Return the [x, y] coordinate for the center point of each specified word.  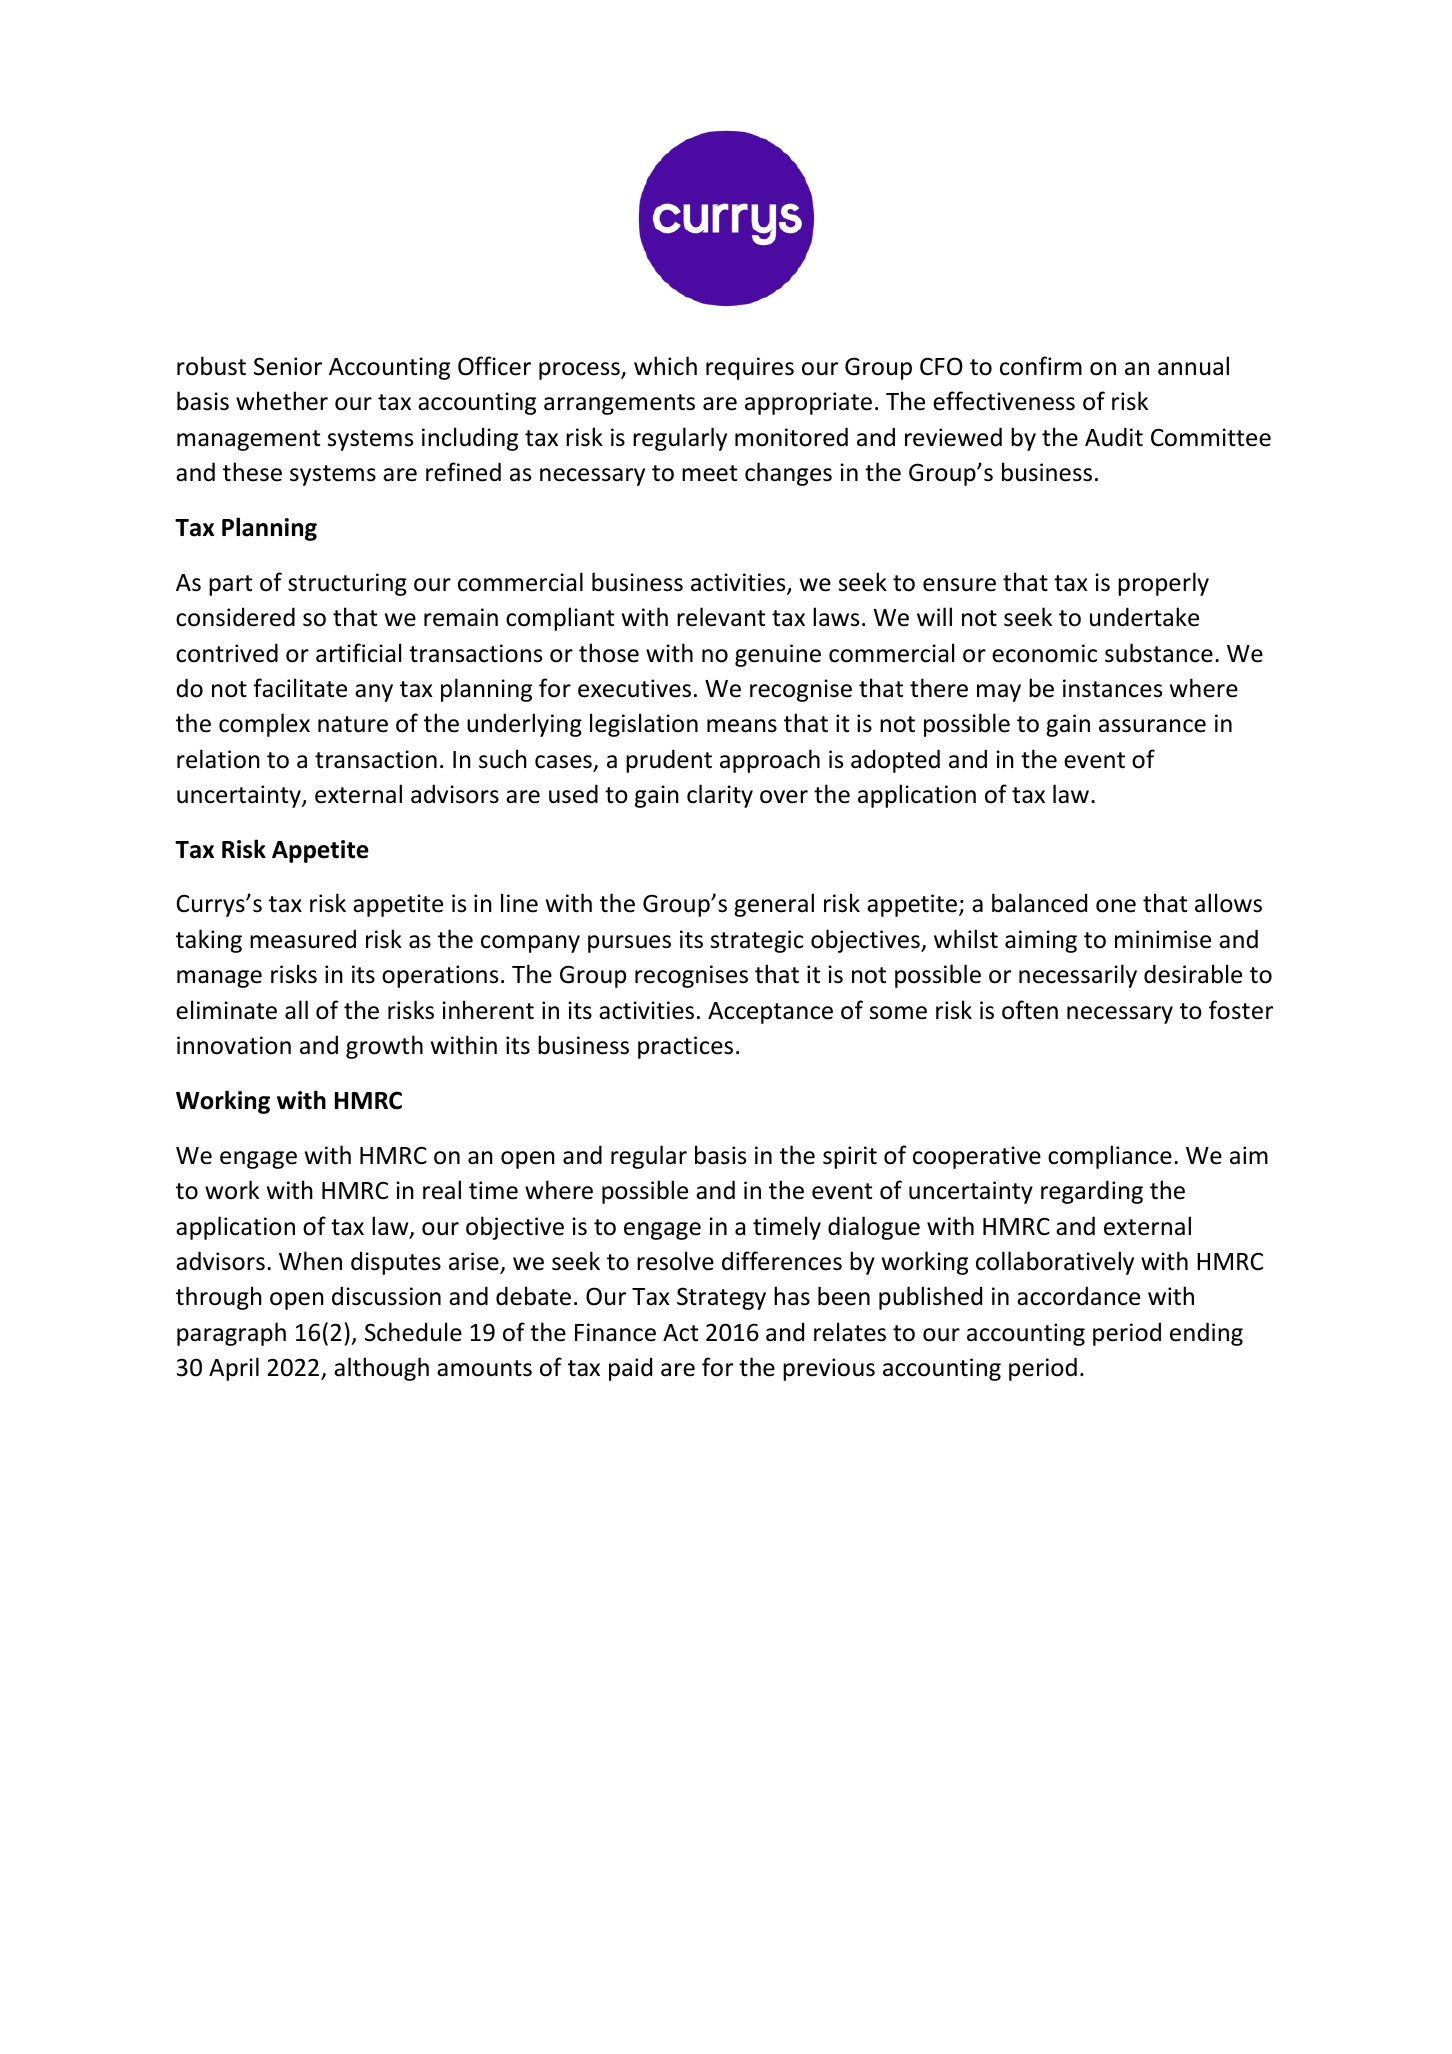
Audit [1114, 437]
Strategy [721, 1298]
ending [1206, 1334]
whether [282, 401]
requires [750, 368]
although [381, 1369]
